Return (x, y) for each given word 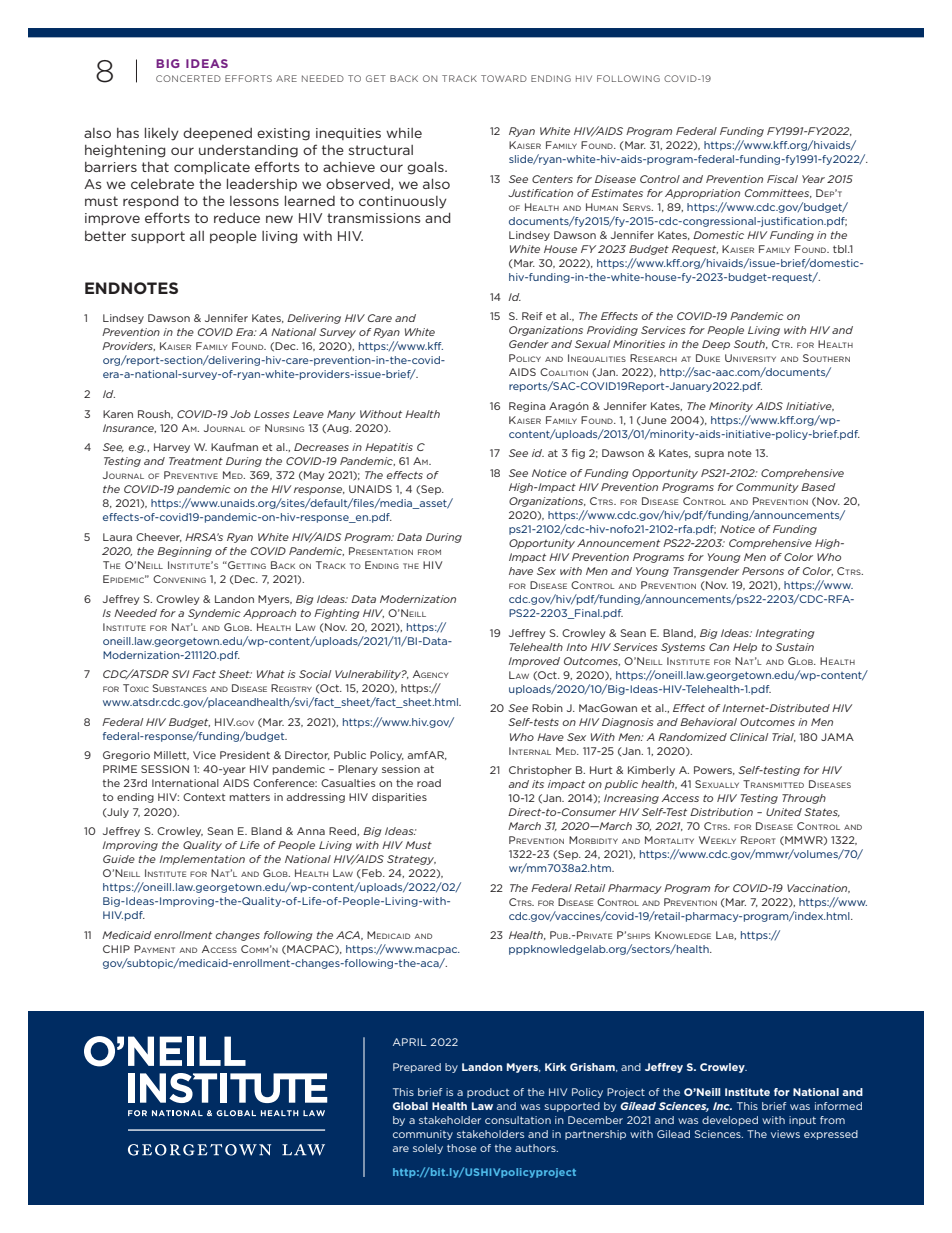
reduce (237, 218)
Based (818, 487)
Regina (527, 407)
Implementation (202, 860)
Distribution (721, 812)
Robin (547, 708)
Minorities (639, 344)
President (245, 755)
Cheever (159, 537)
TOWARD (504, 78)
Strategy (411, 860)
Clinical (749, 737)
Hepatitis (389, 448)
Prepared (417, 1068)
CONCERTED (188, 78)
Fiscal (782, 179)
